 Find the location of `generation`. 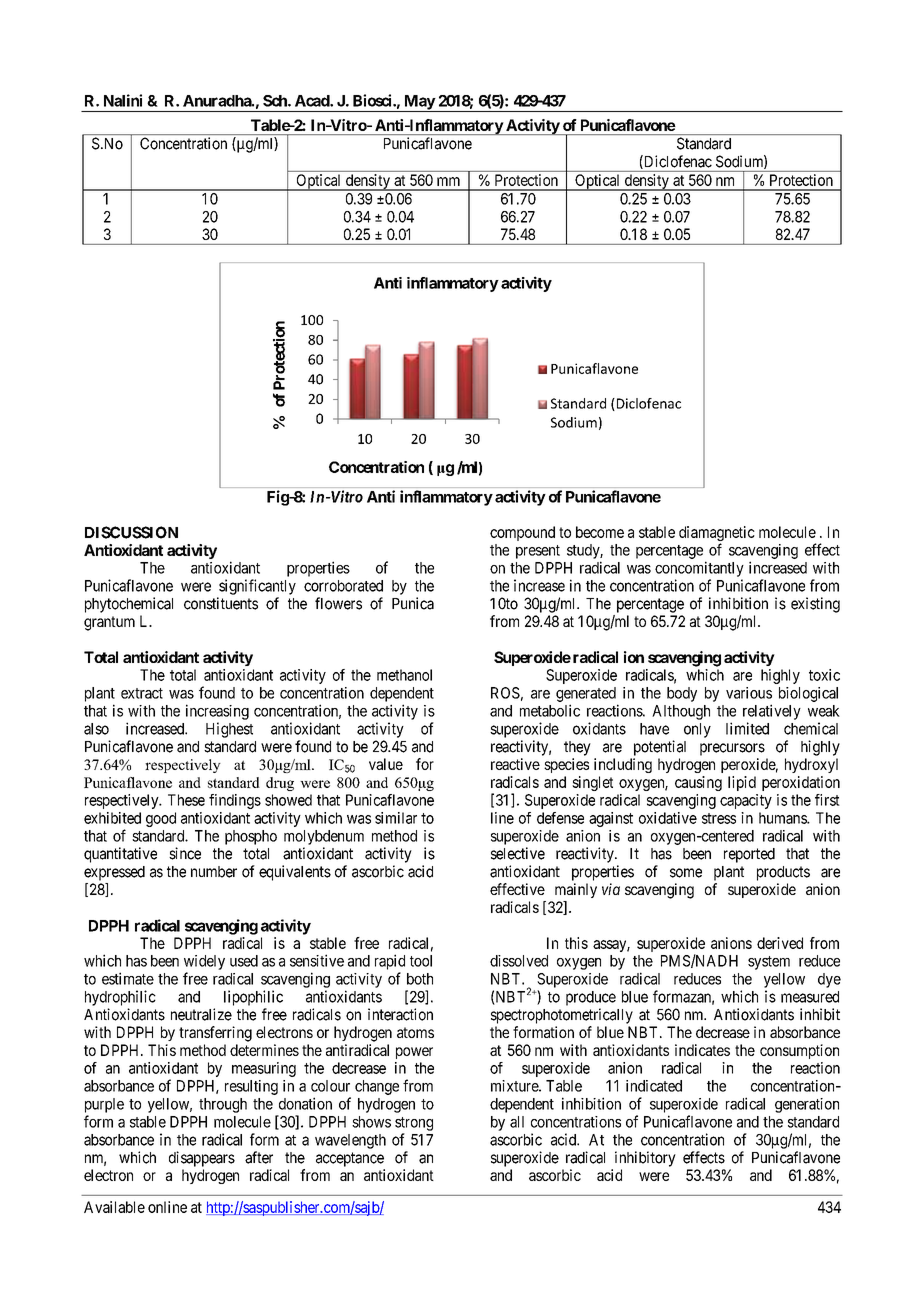

generation is located at coordinates (807, 1105).
